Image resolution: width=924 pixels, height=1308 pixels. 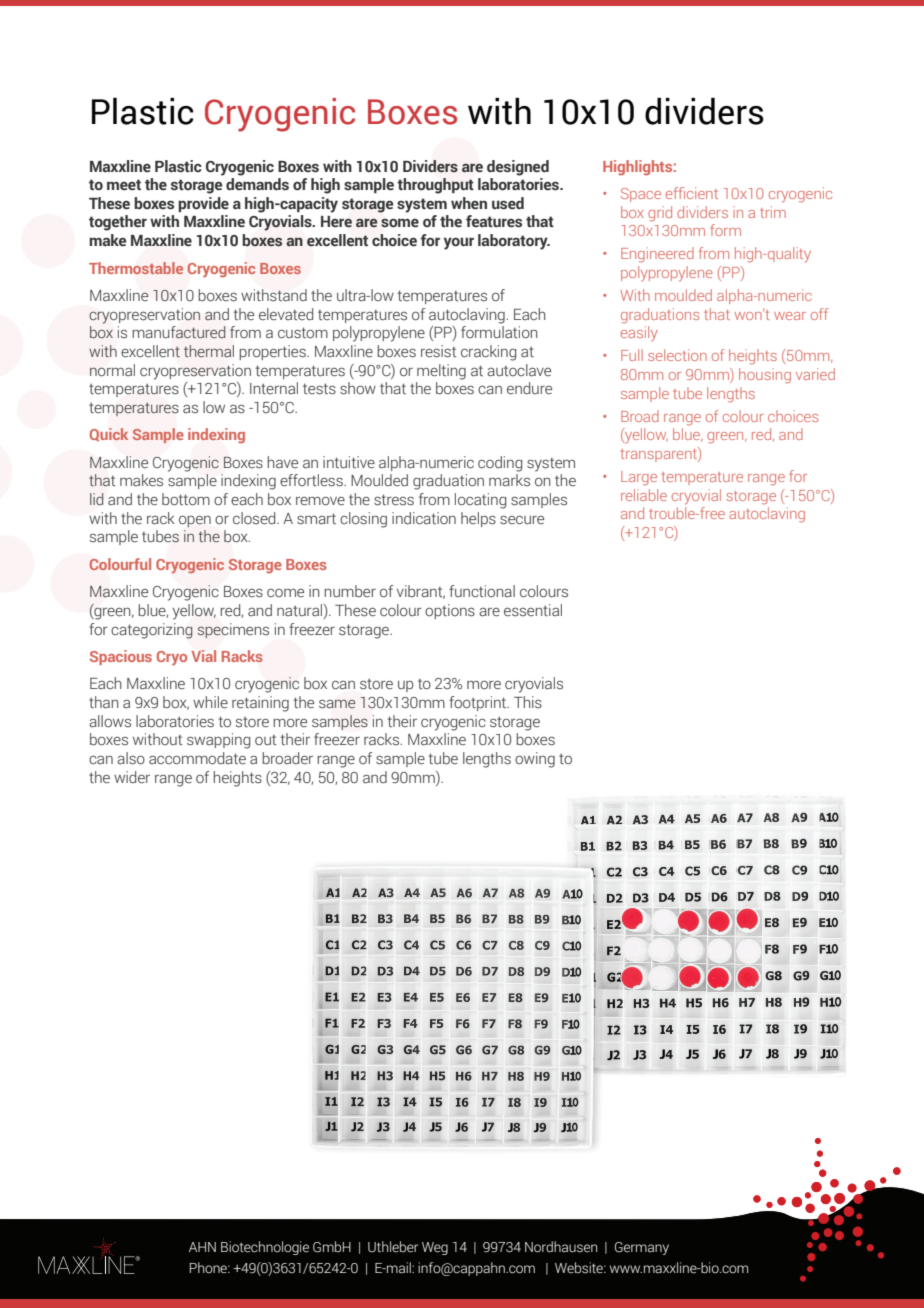 What do you see at coordinates (535, 760) in the page?
I see `owing` at bounding box center [535, 760].
